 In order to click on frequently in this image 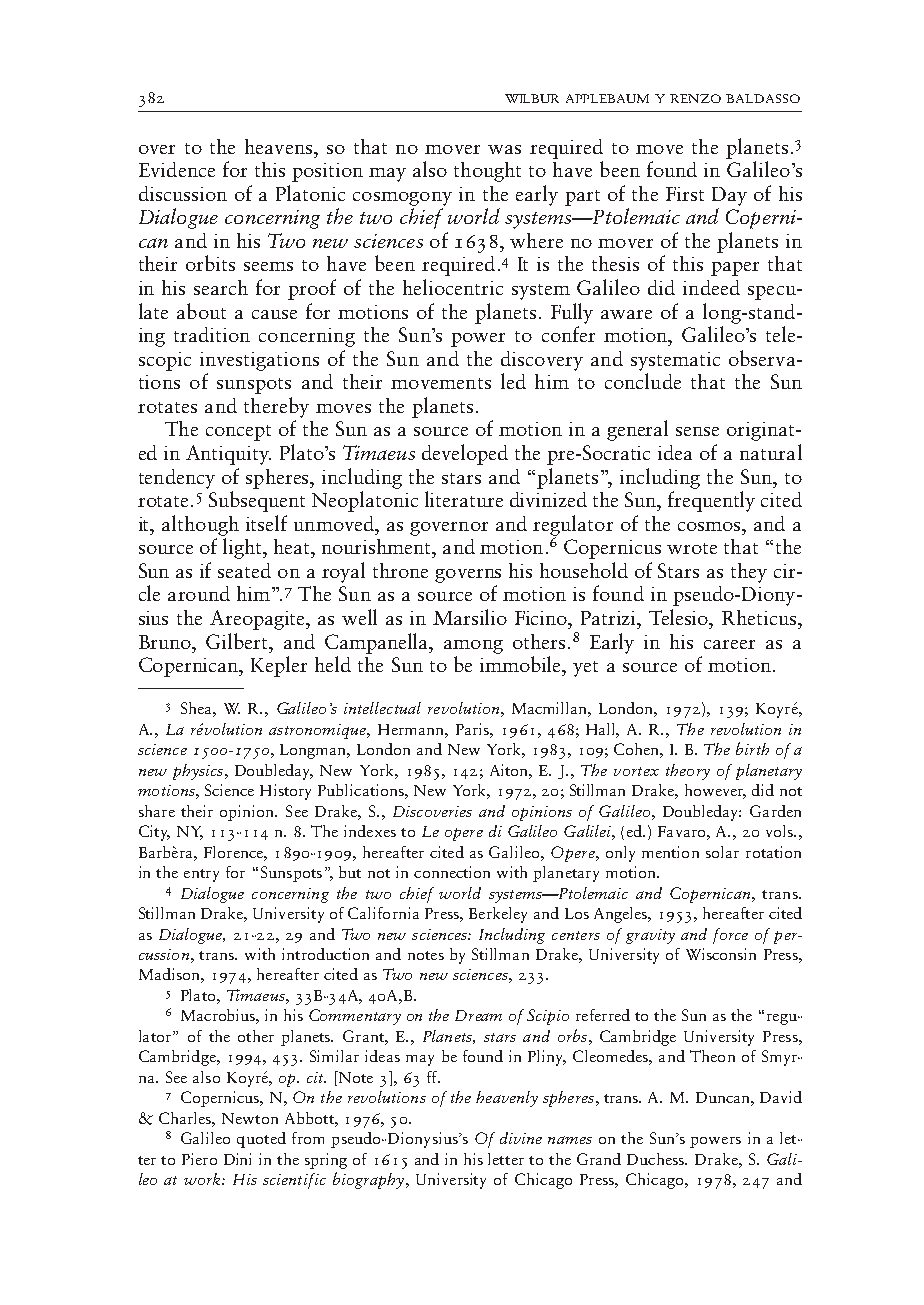, I will do `click(711, 501)`.
